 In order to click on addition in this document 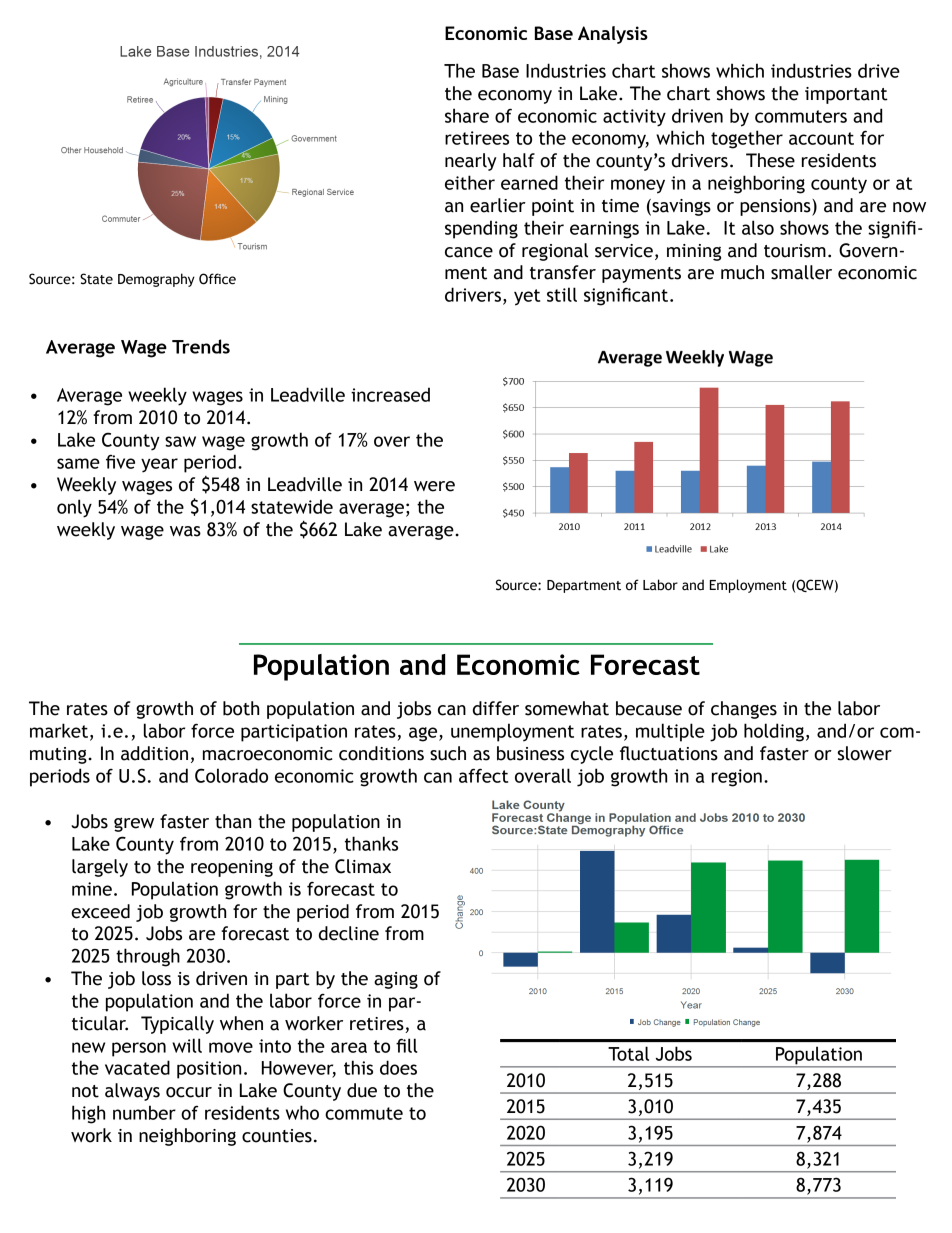, I will do `click(154, 753)`.
